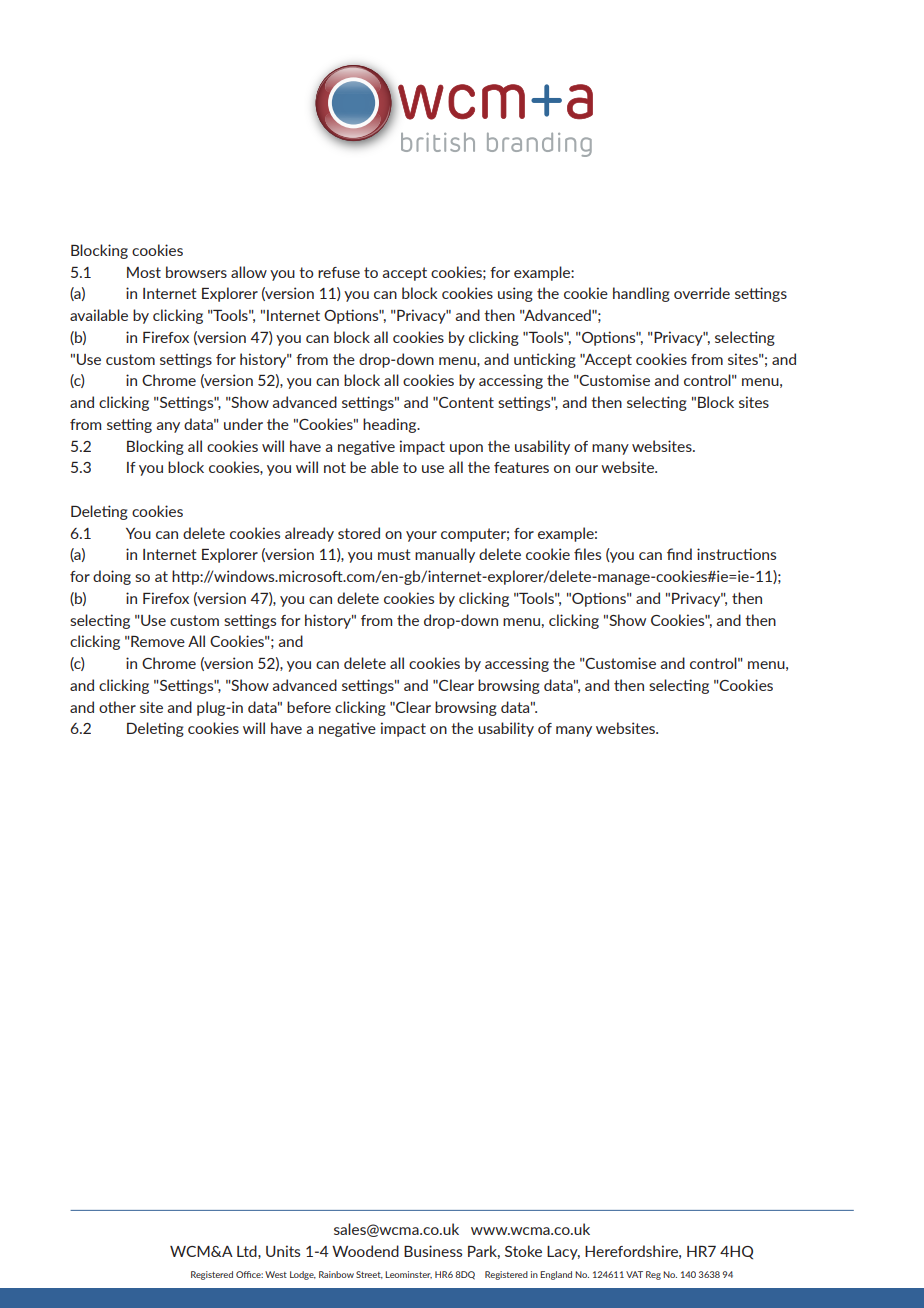 Image resolution: width=924 pixels, height=1308 pixels. I want to click on Business, so click(433, 1251).
